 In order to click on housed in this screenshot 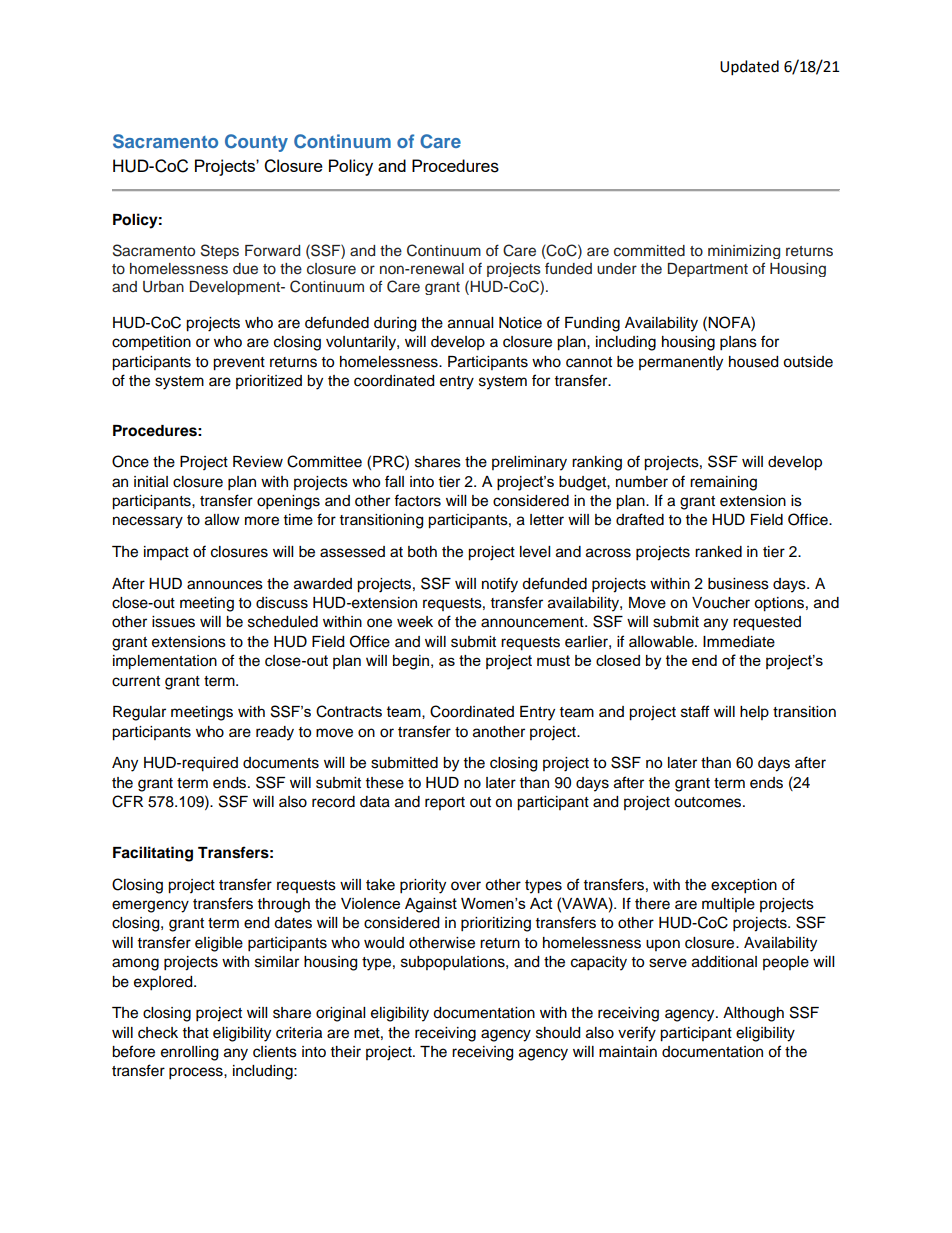, I will do `click(753, 362)`.
